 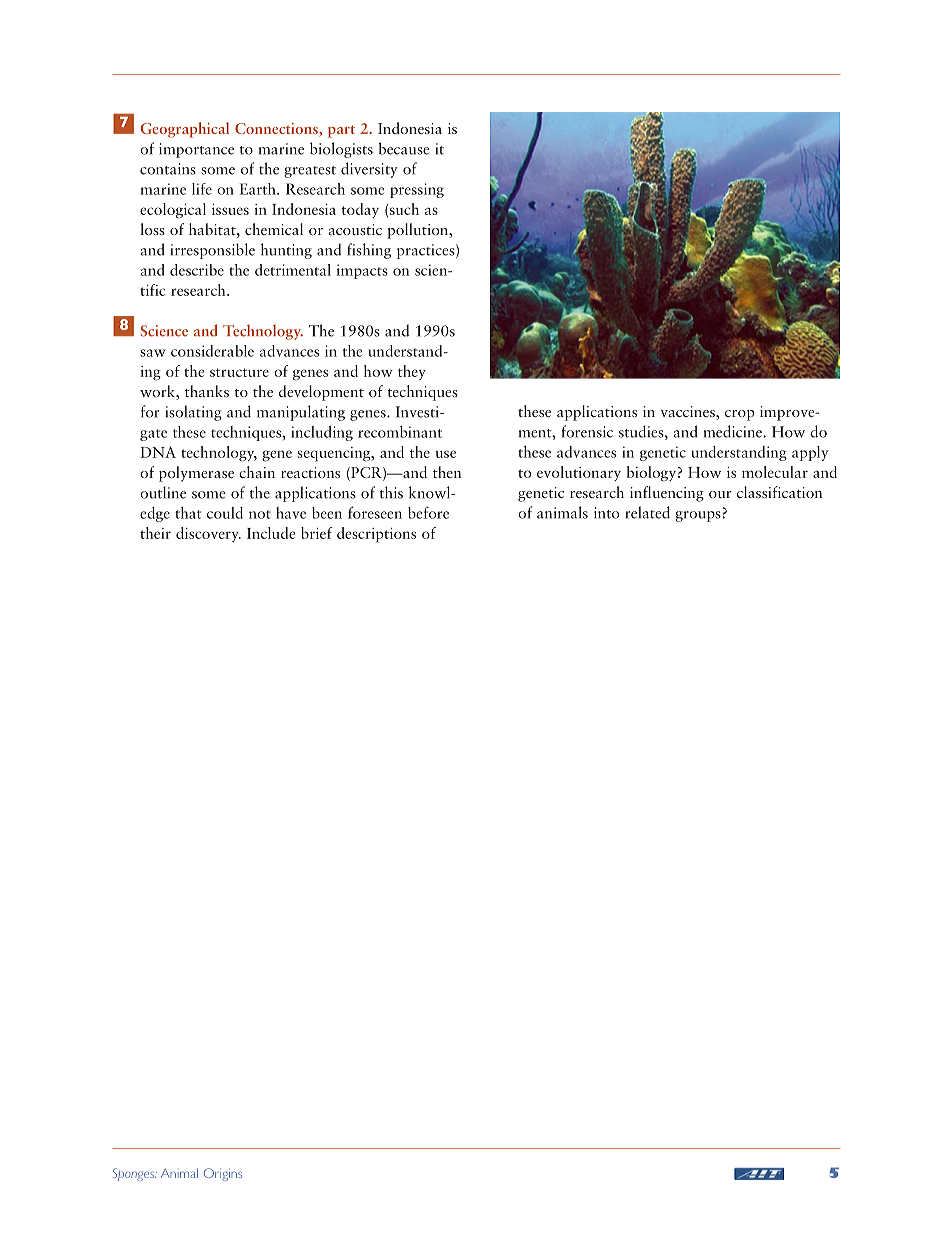 What do you see at coordinates (196, 150) in the screenshot?
I see `importance` at bounding box center [196, 150].
